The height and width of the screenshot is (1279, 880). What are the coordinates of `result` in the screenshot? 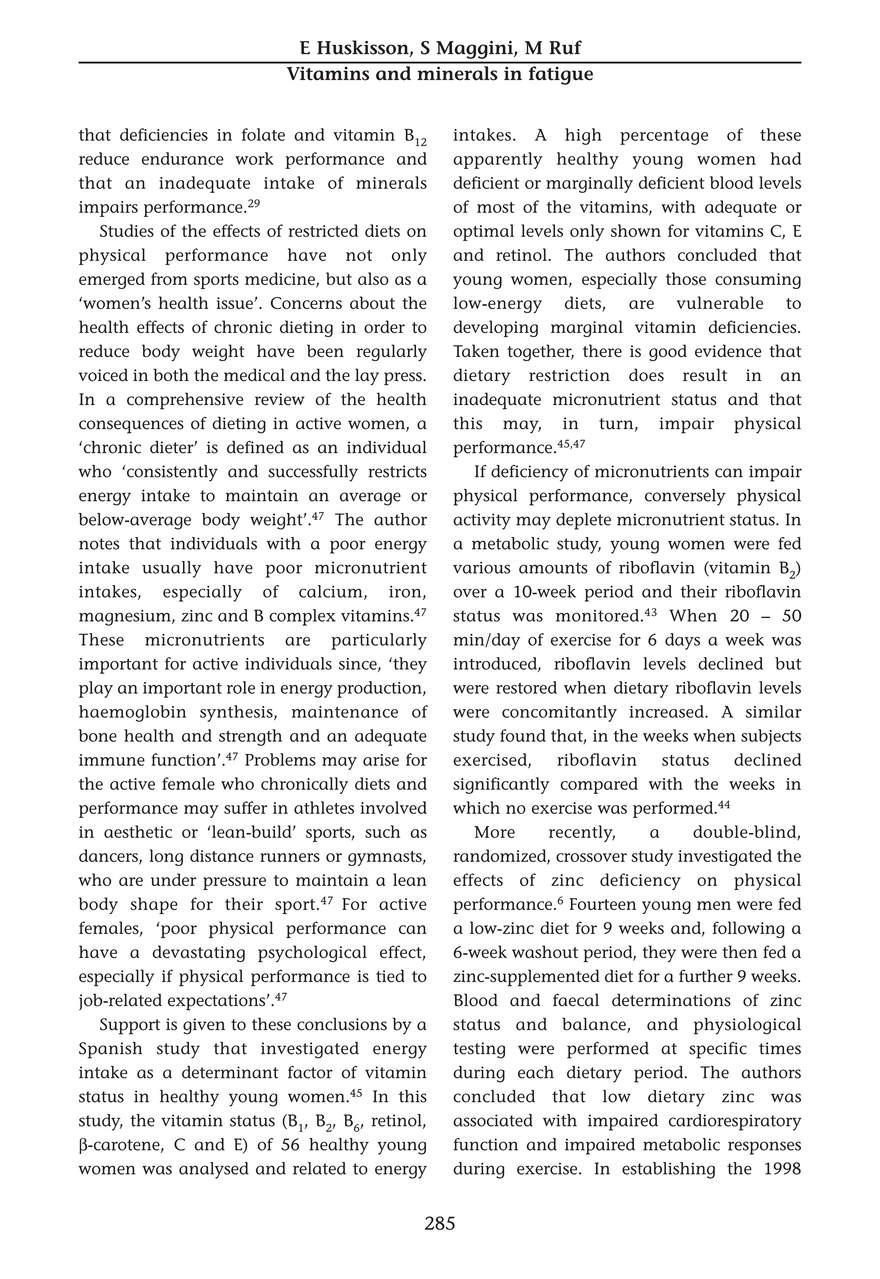 It's located at (705, 375).
